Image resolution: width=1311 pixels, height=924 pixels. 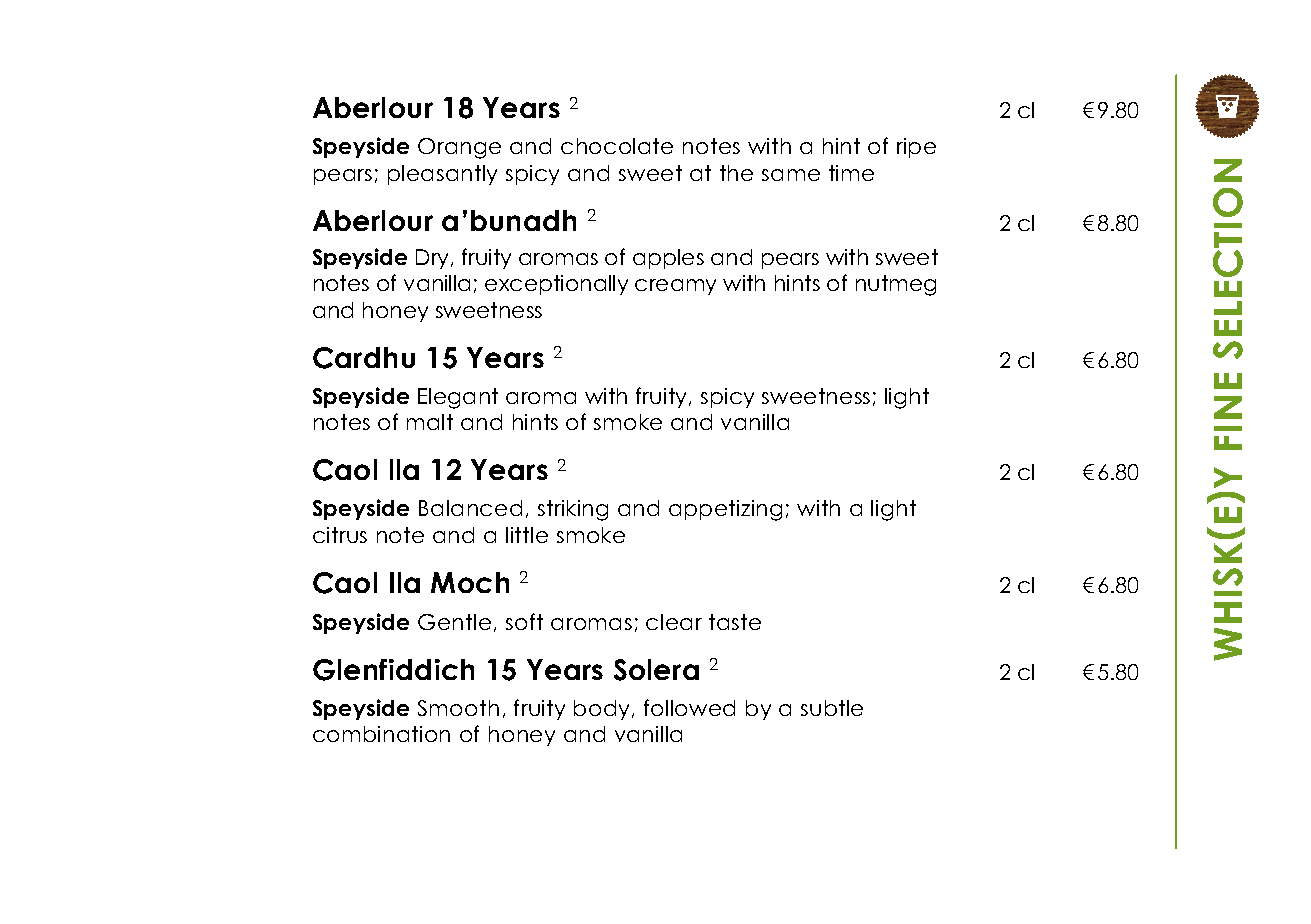 I want to click on combination, so click(x=381, y=734).
